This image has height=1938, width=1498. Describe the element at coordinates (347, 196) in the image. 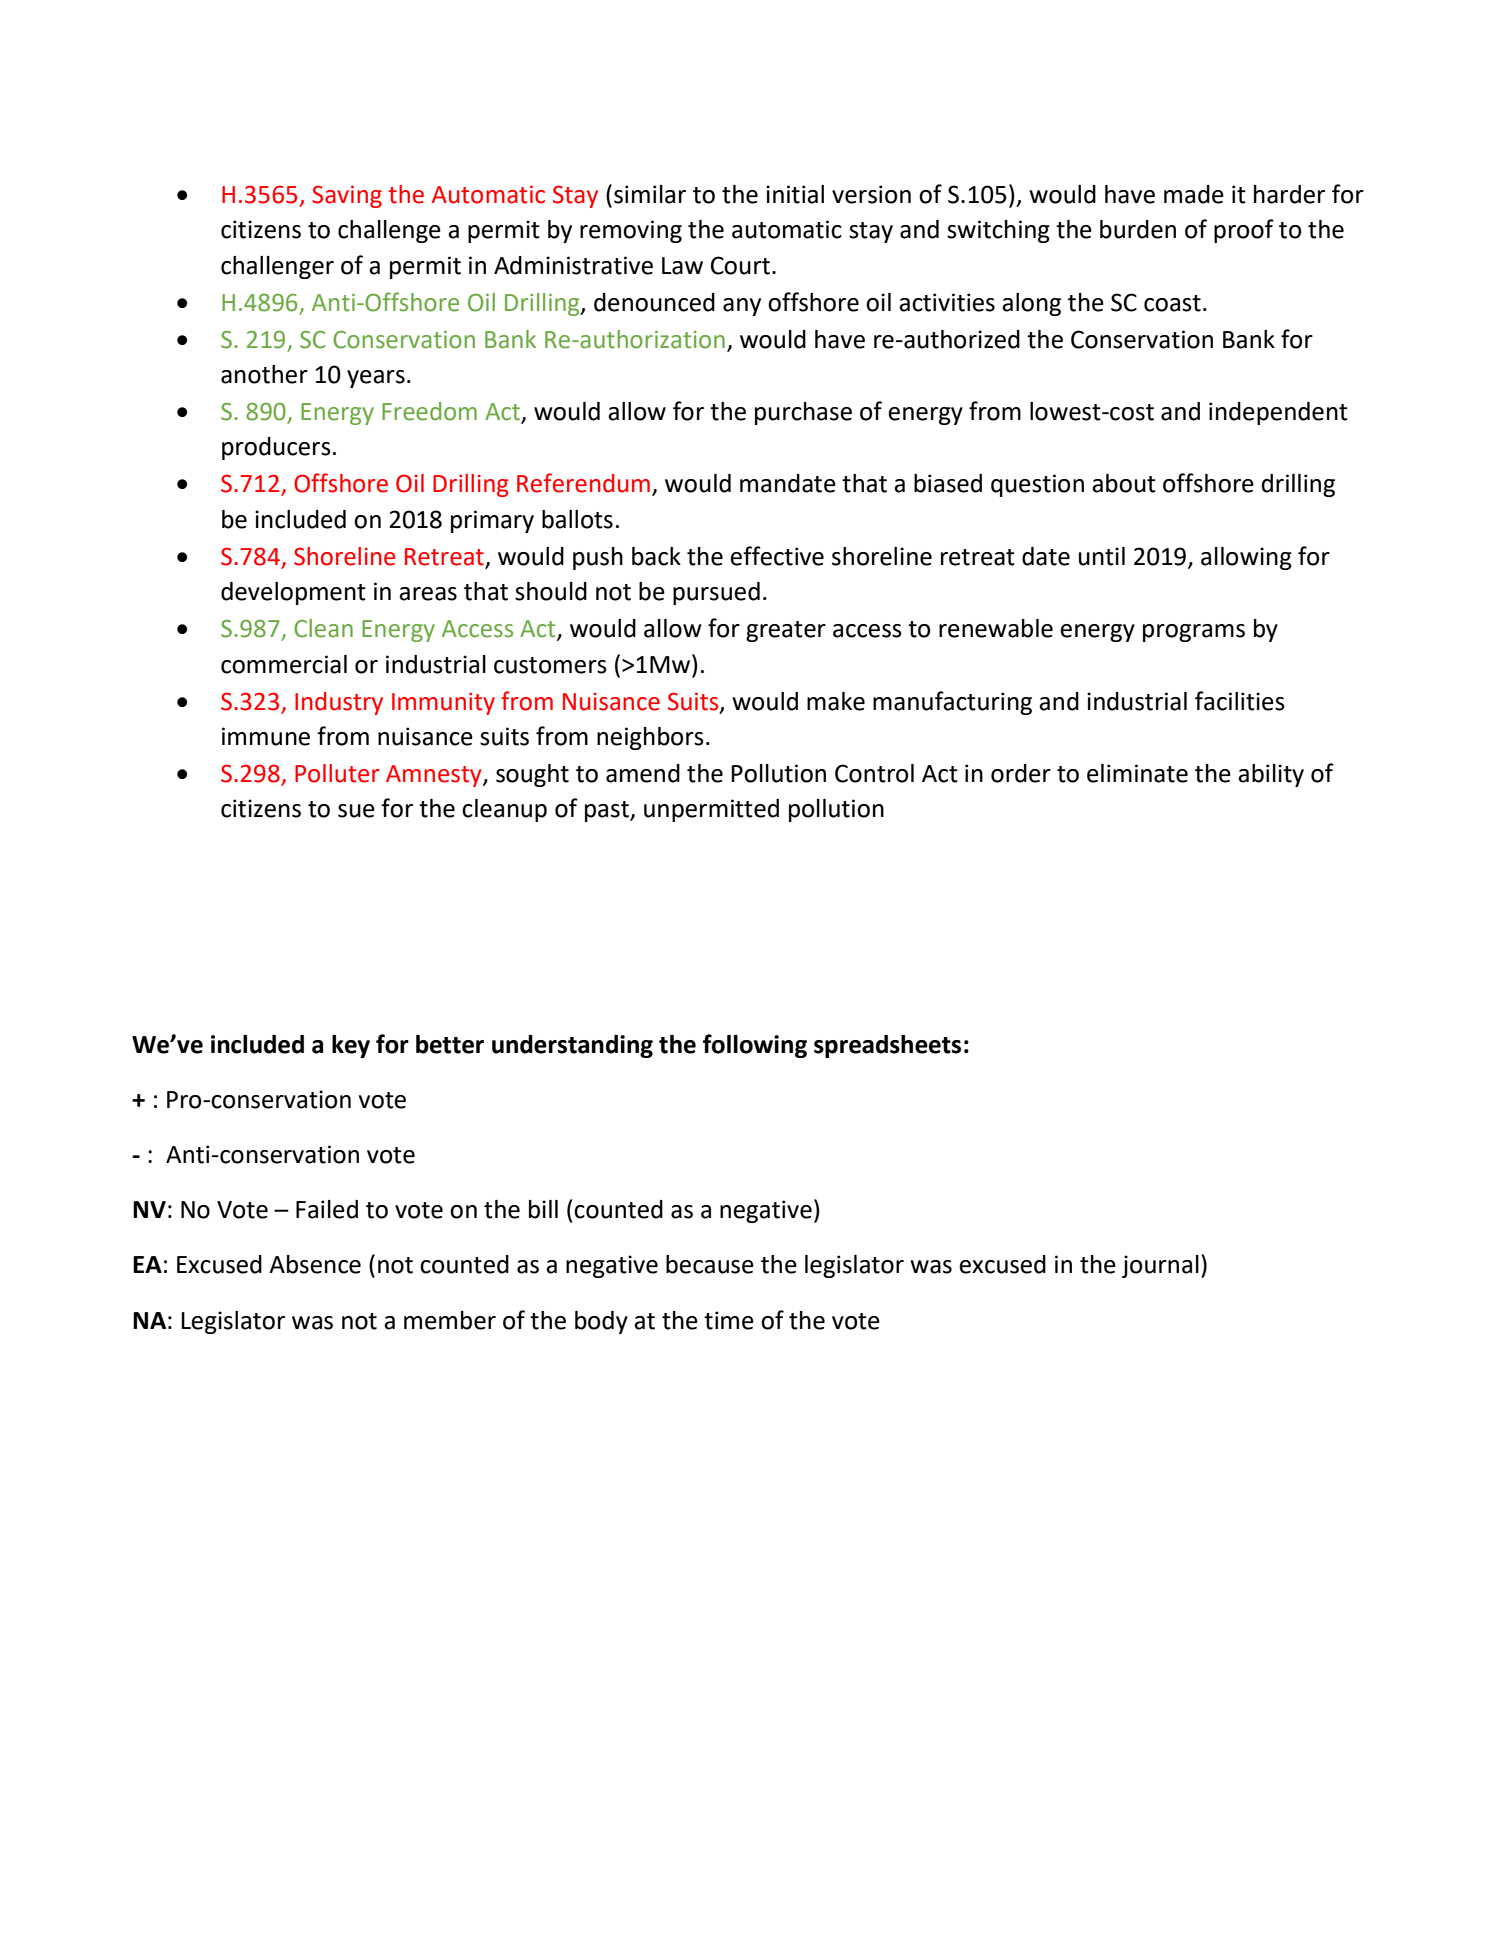

I see `Saving` at that location.
